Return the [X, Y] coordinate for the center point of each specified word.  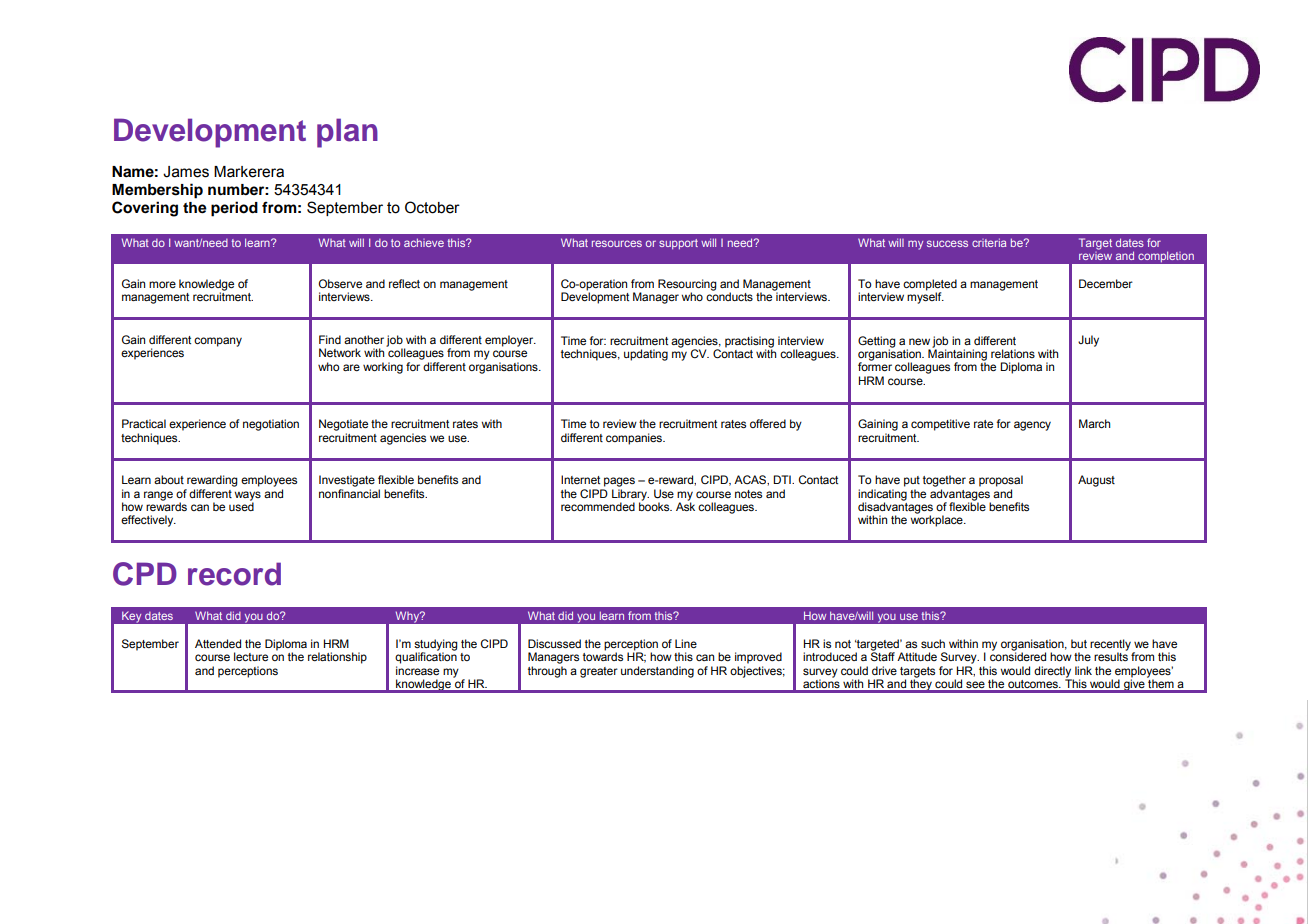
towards [603, 655]
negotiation [271, 425]
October [432, 207]
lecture [251, 656]
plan [347, 133]
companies [635, 439]
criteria [989, 242]
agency [1032, 426]
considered [1018, 655]
